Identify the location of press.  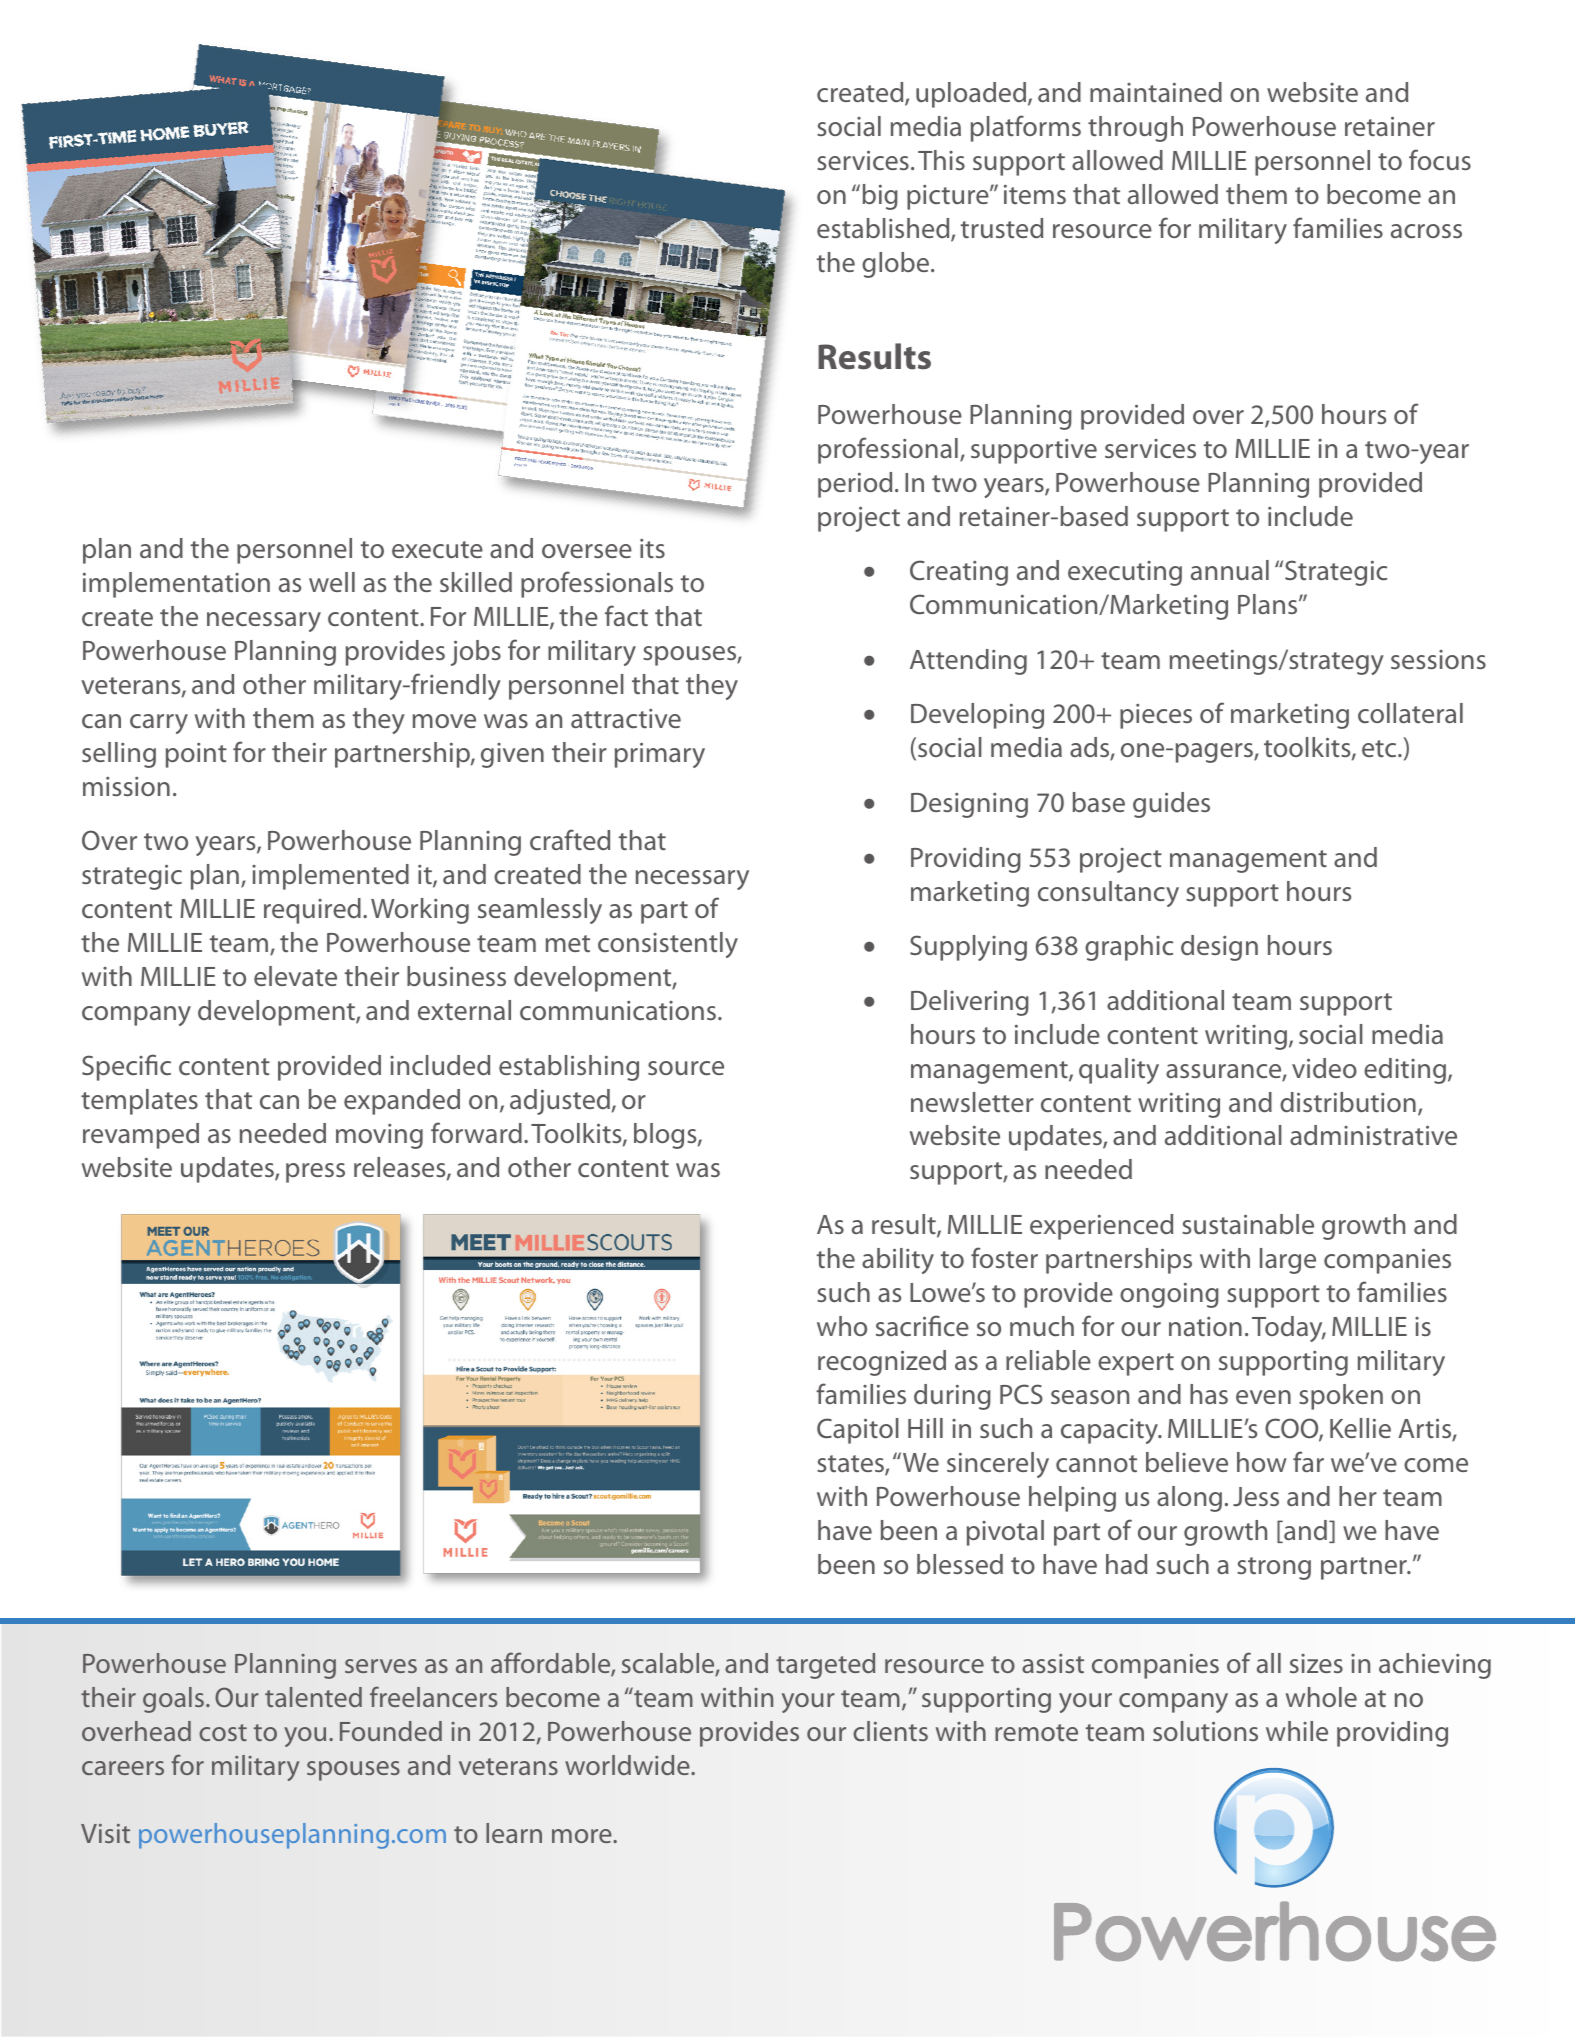
(315, 1173).
